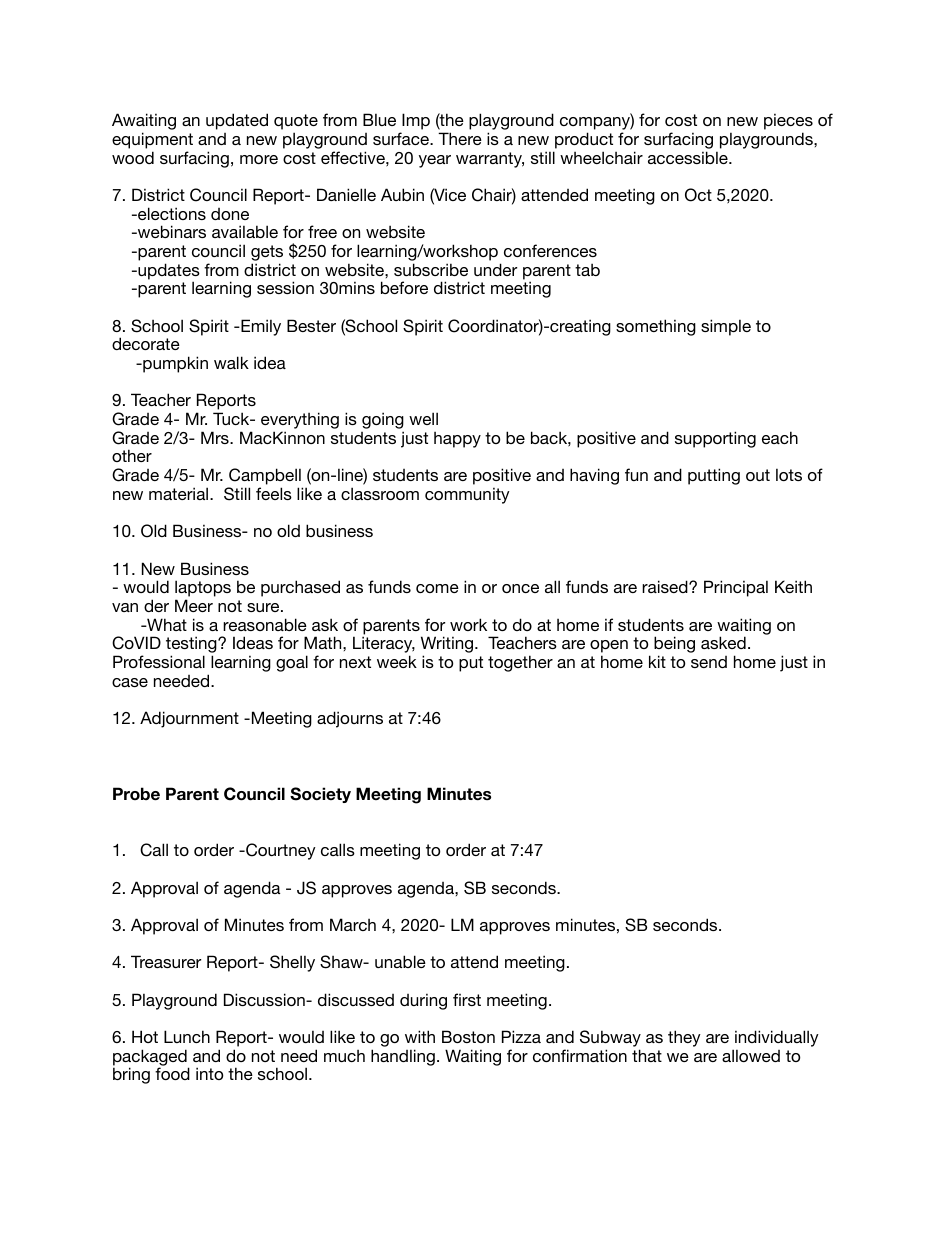 The image size is (952, 1233). Describe the element at coordinates (520, 663) in the screenshot. I see `together` at that location.
